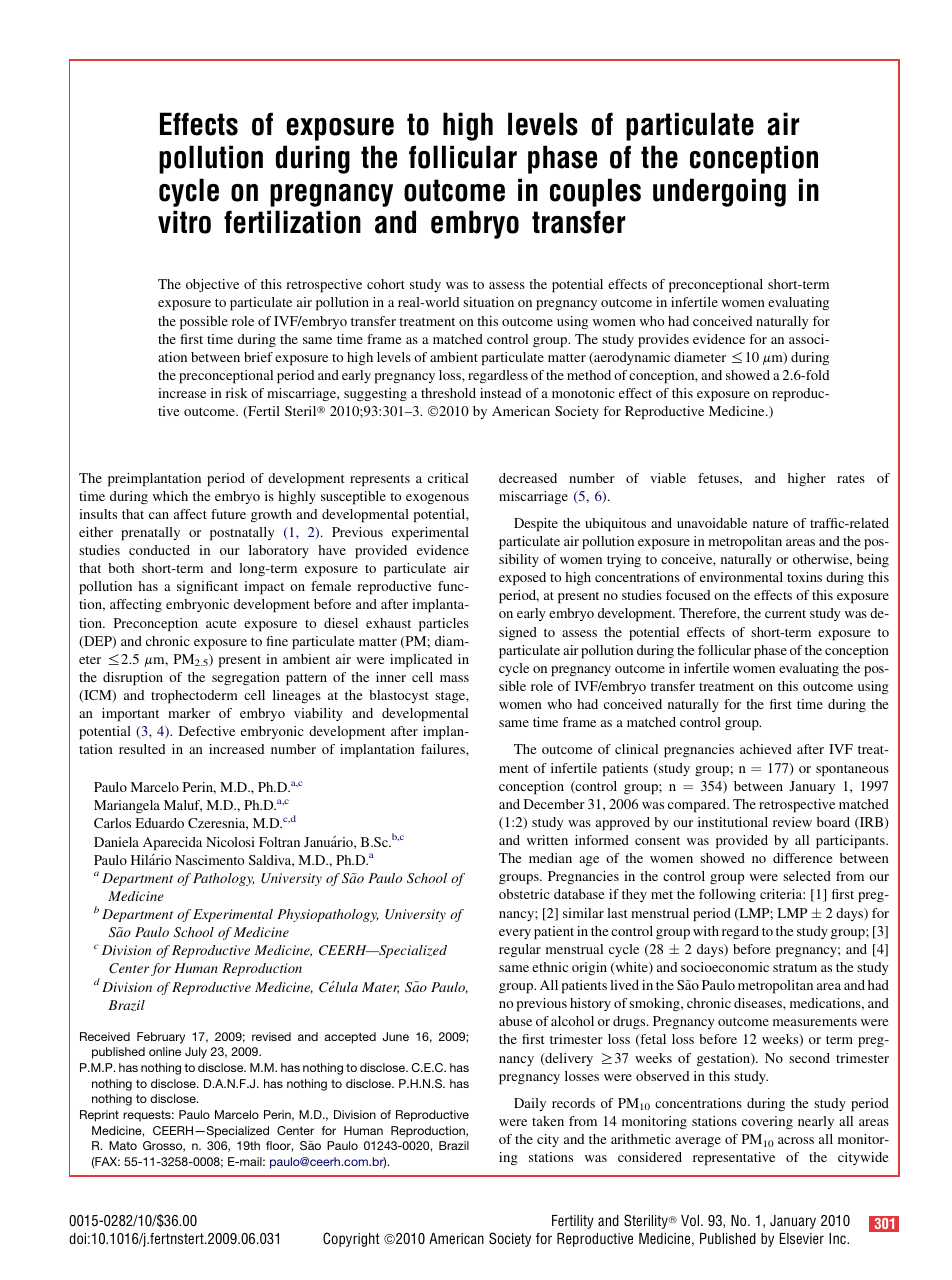 This screenshot has width=952, height=1280. I want to click on conducted, so click(159, 550).
